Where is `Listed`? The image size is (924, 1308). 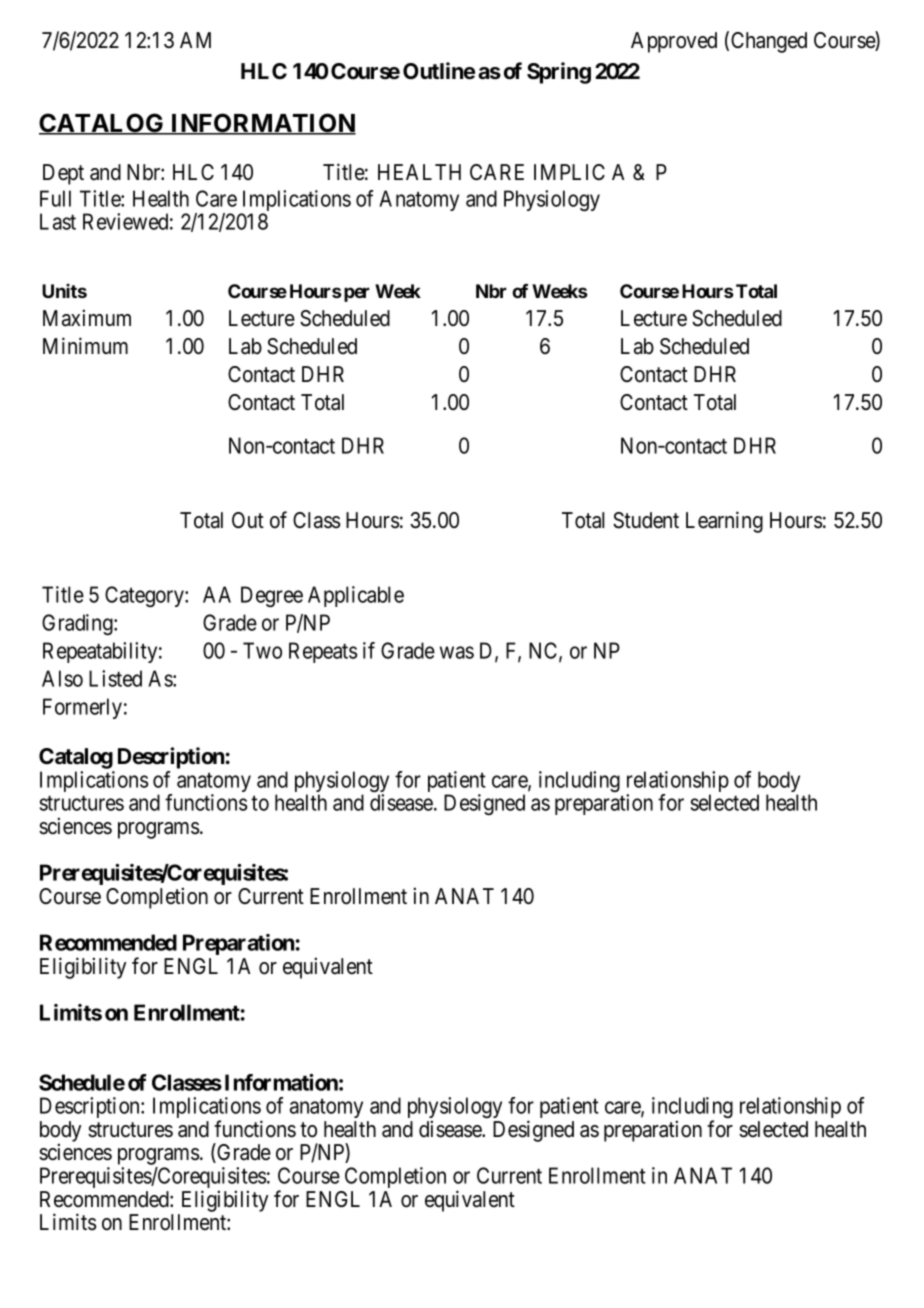
Listed is located at coordinates (115, 678).
